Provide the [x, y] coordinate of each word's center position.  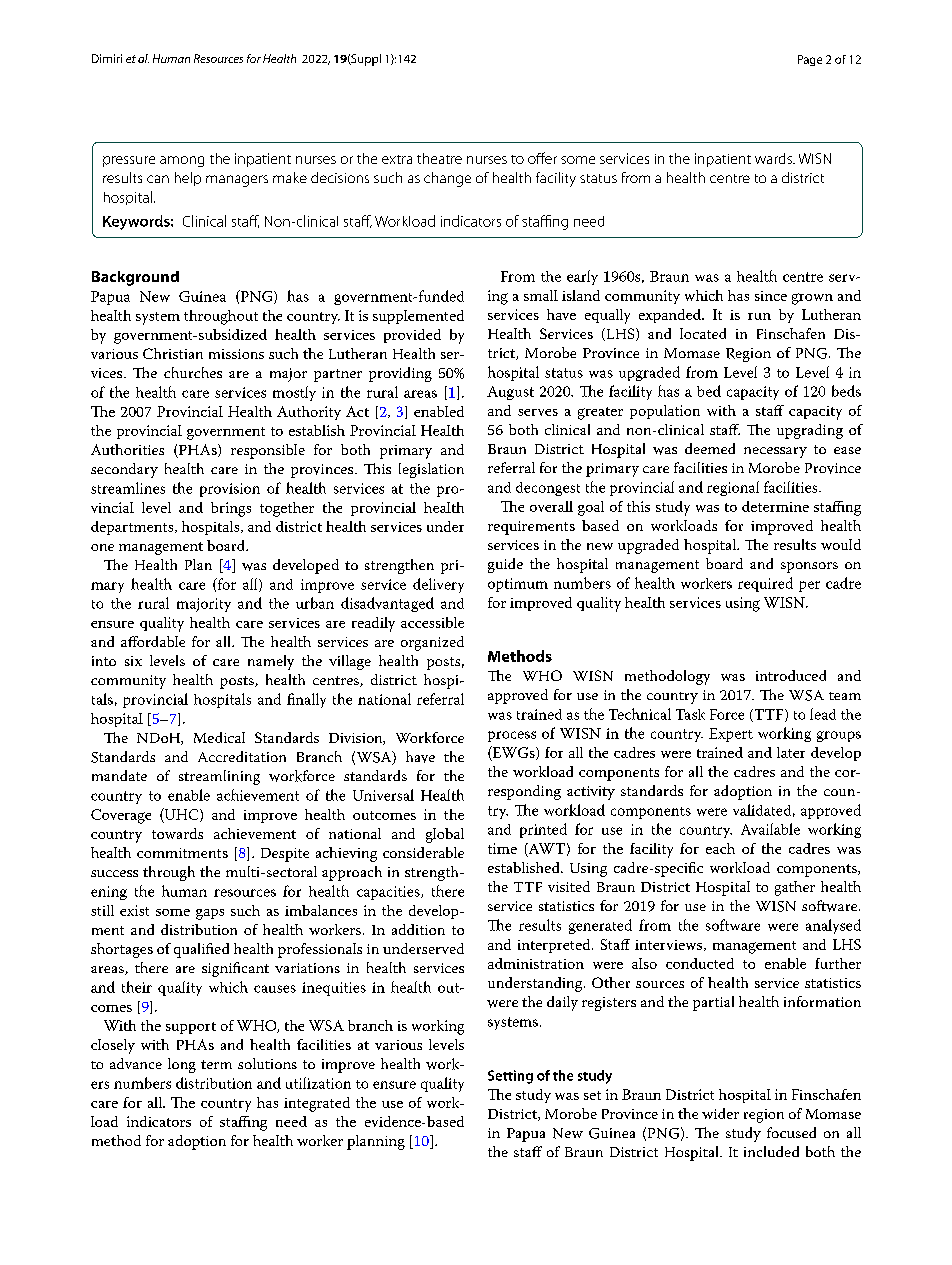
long [182, 1065]
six [133, 661]
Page [810, 60]
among [182, 161]
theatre [439, 158]
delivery [438, 585]
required [765, 584]
